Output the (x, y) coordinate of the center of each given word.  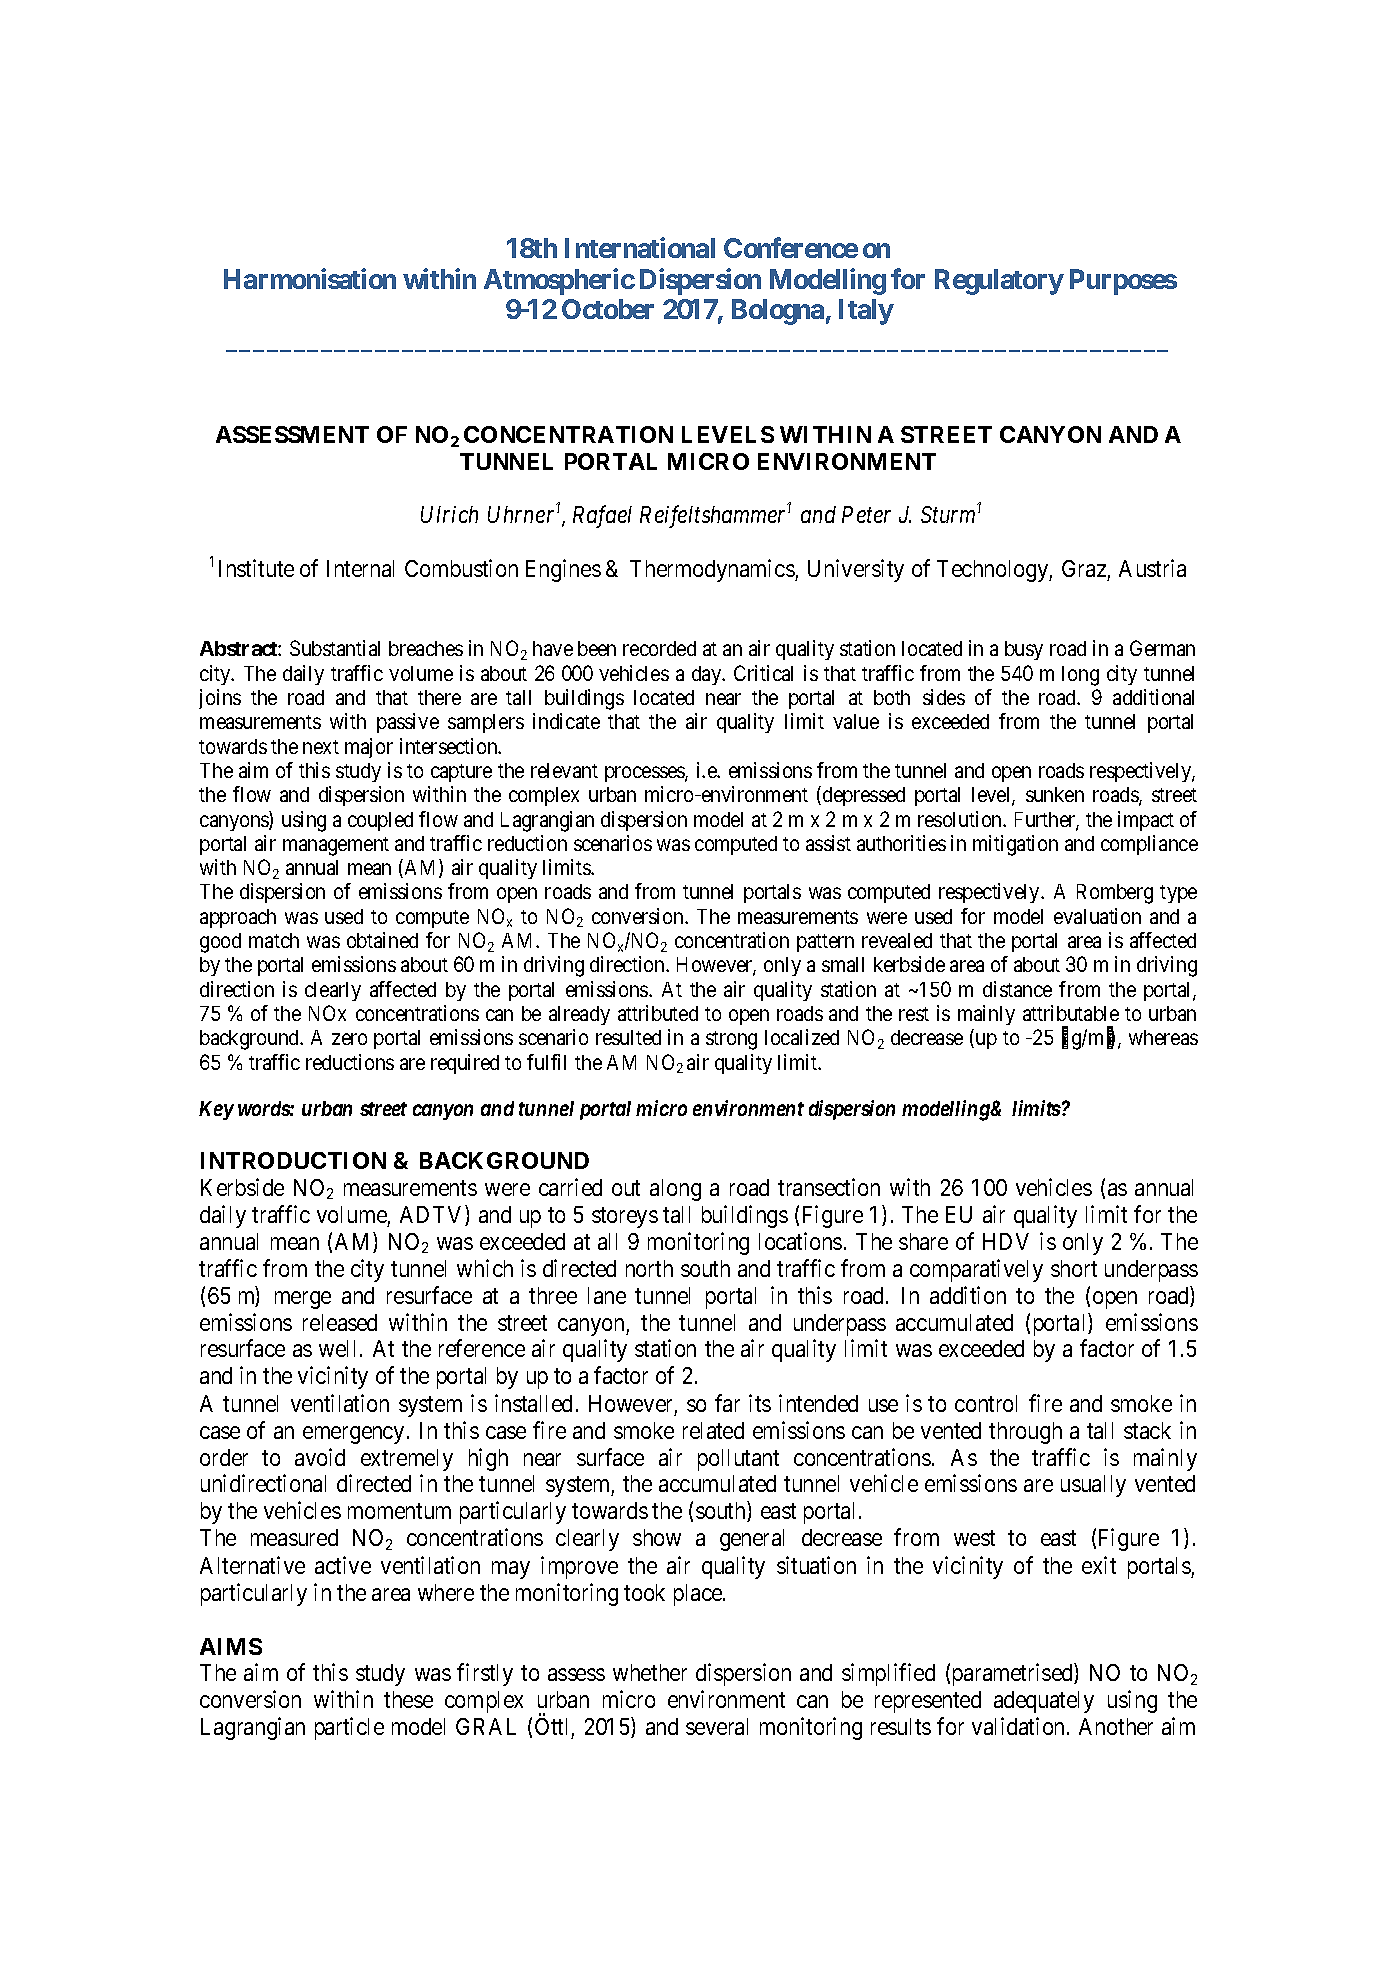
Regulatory (999, 282)
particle (349, 1729)
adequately (1044, 1702)
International (640, 247)
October (608, 309)
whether (650, 1672)
